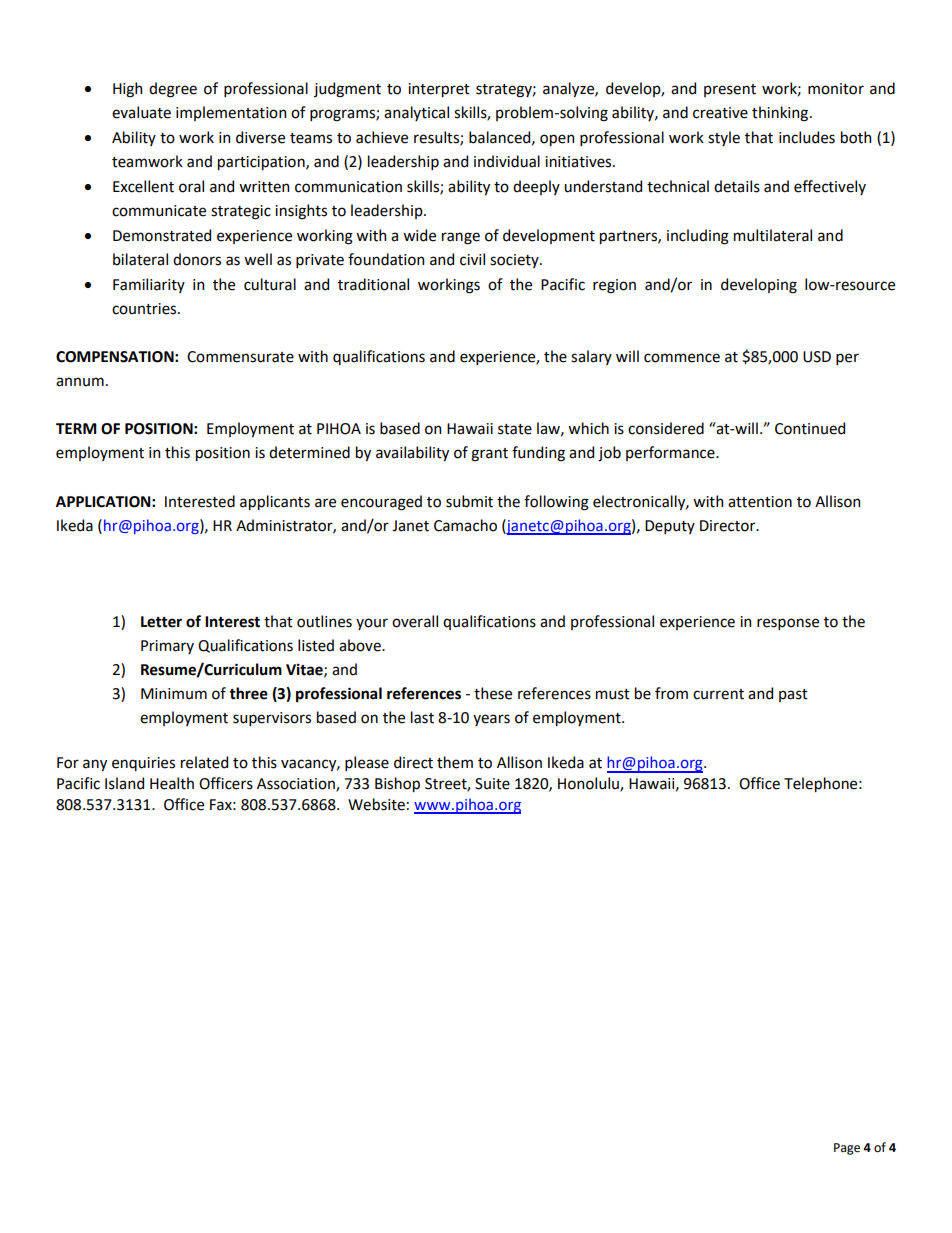 The width and height of the screenshot is (952, 1233). Describe the element at coordinates (141, 112) in the screenshot. I see `evaluate` at that location.
